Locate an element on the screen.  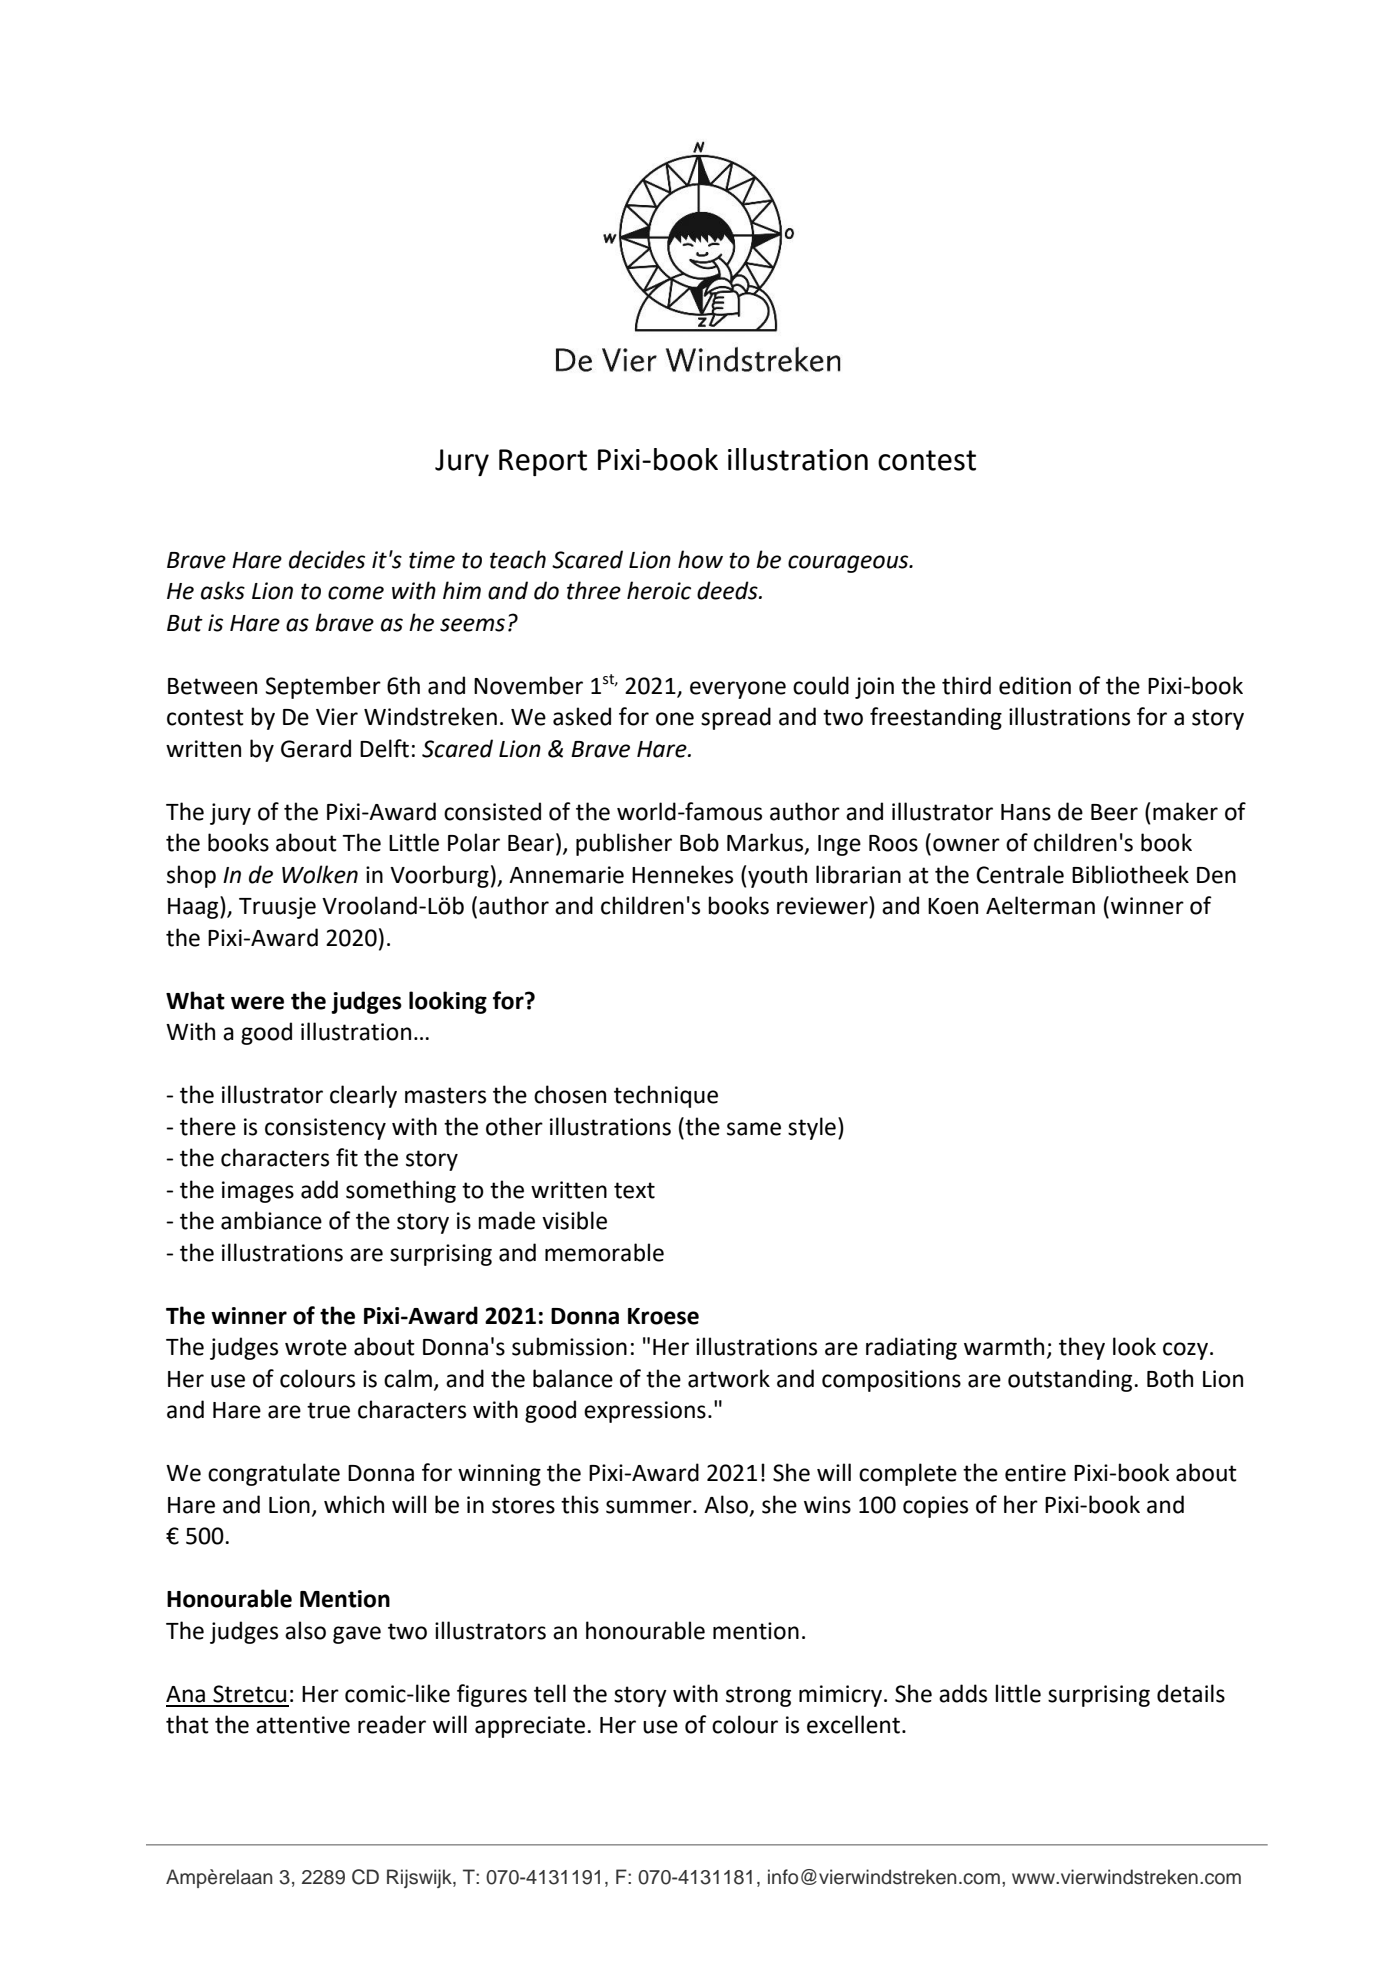
courageous is located at coordinates (849, 564).
